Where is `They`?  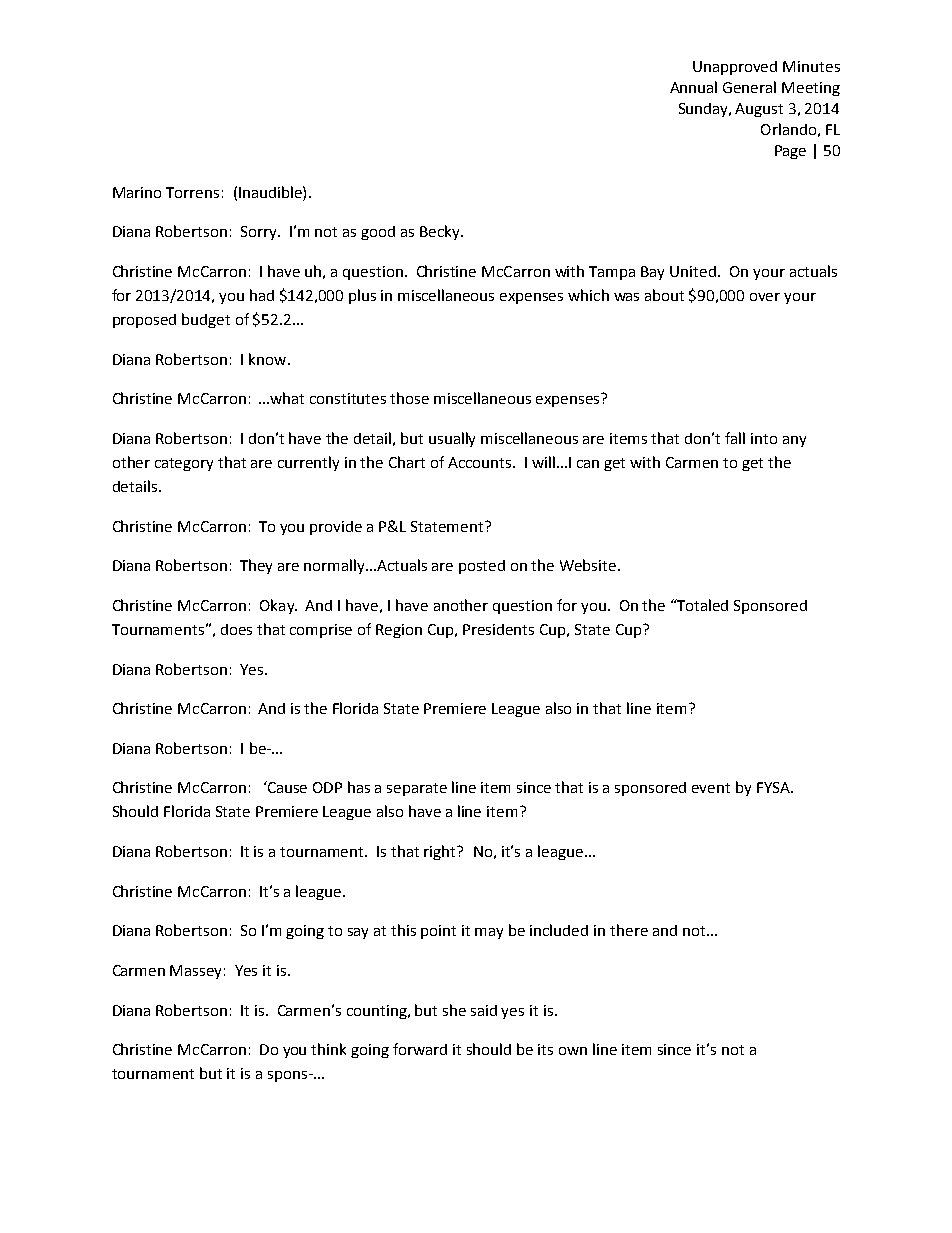
They is located at coordinates (256, 566).
